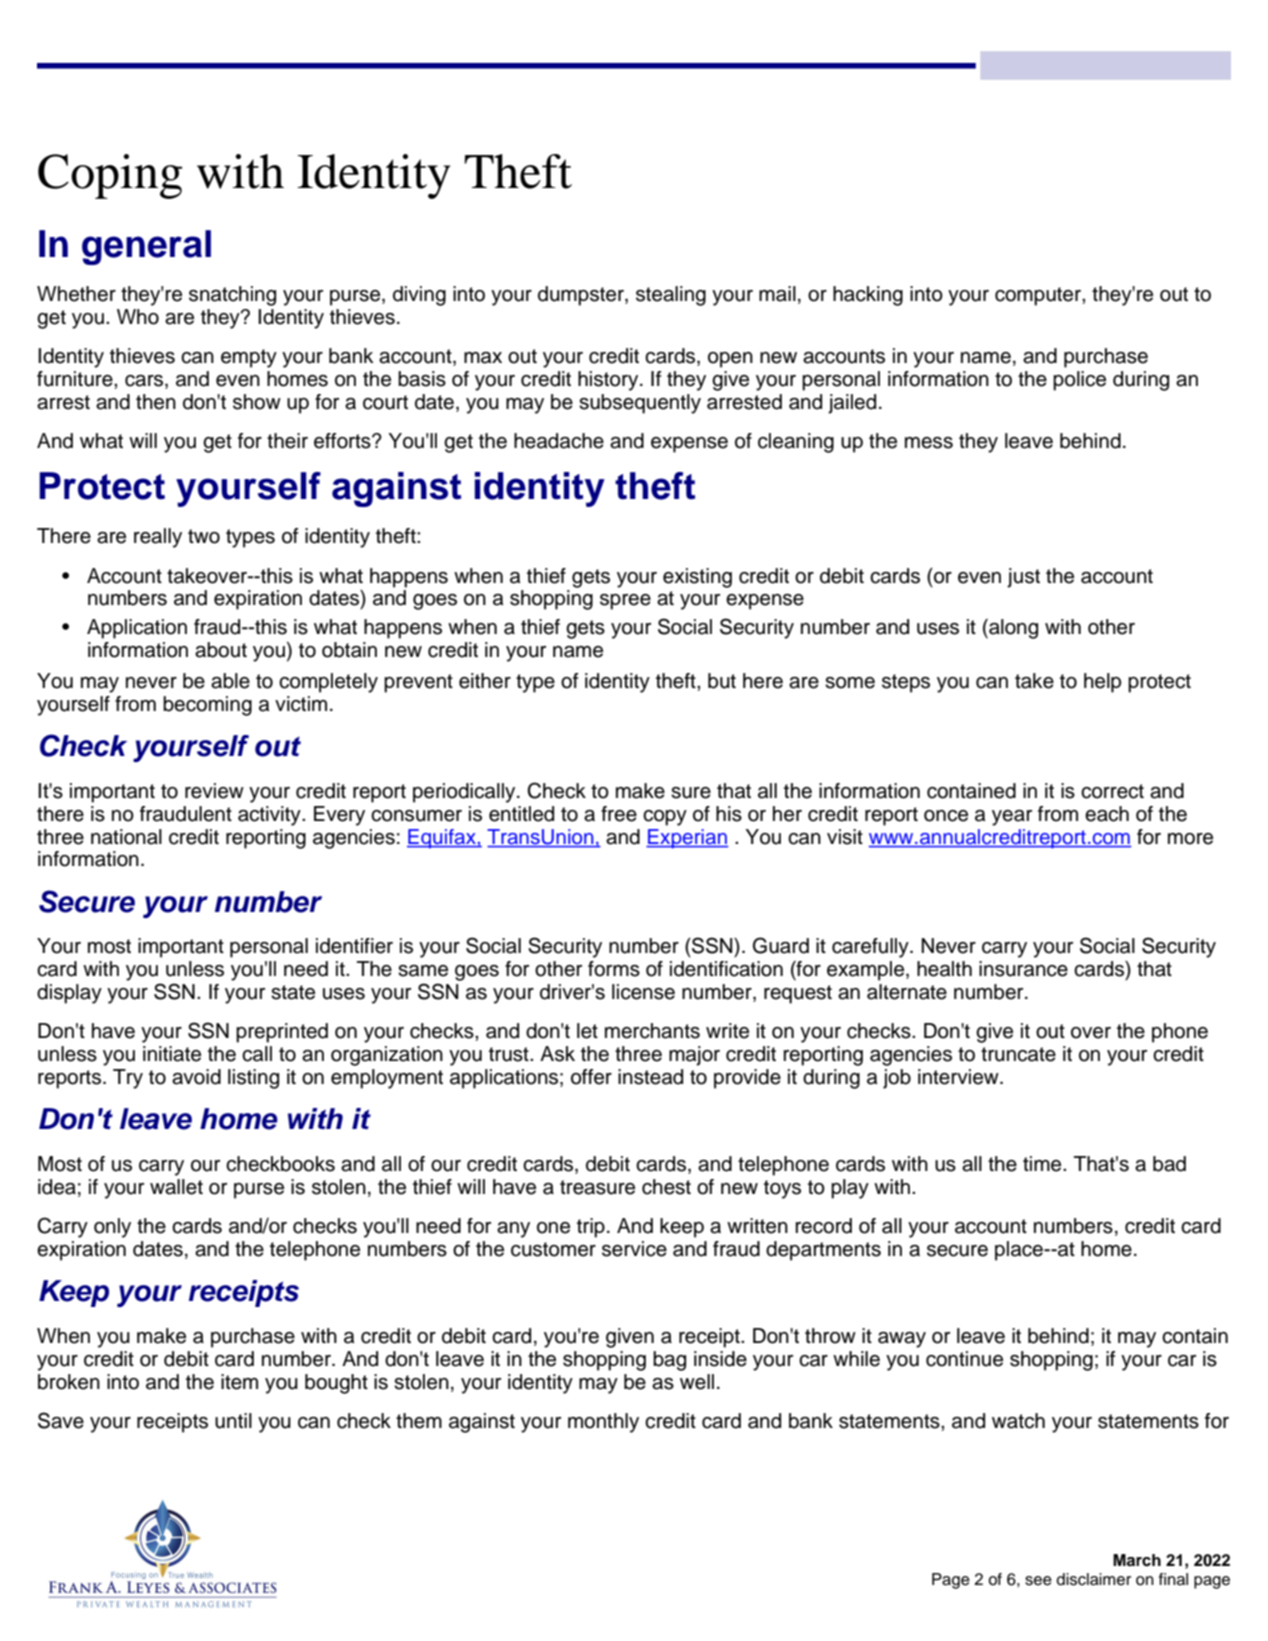 This screenshot has width=1268, height=1641. I want to click on just, so click(1023, 578).
